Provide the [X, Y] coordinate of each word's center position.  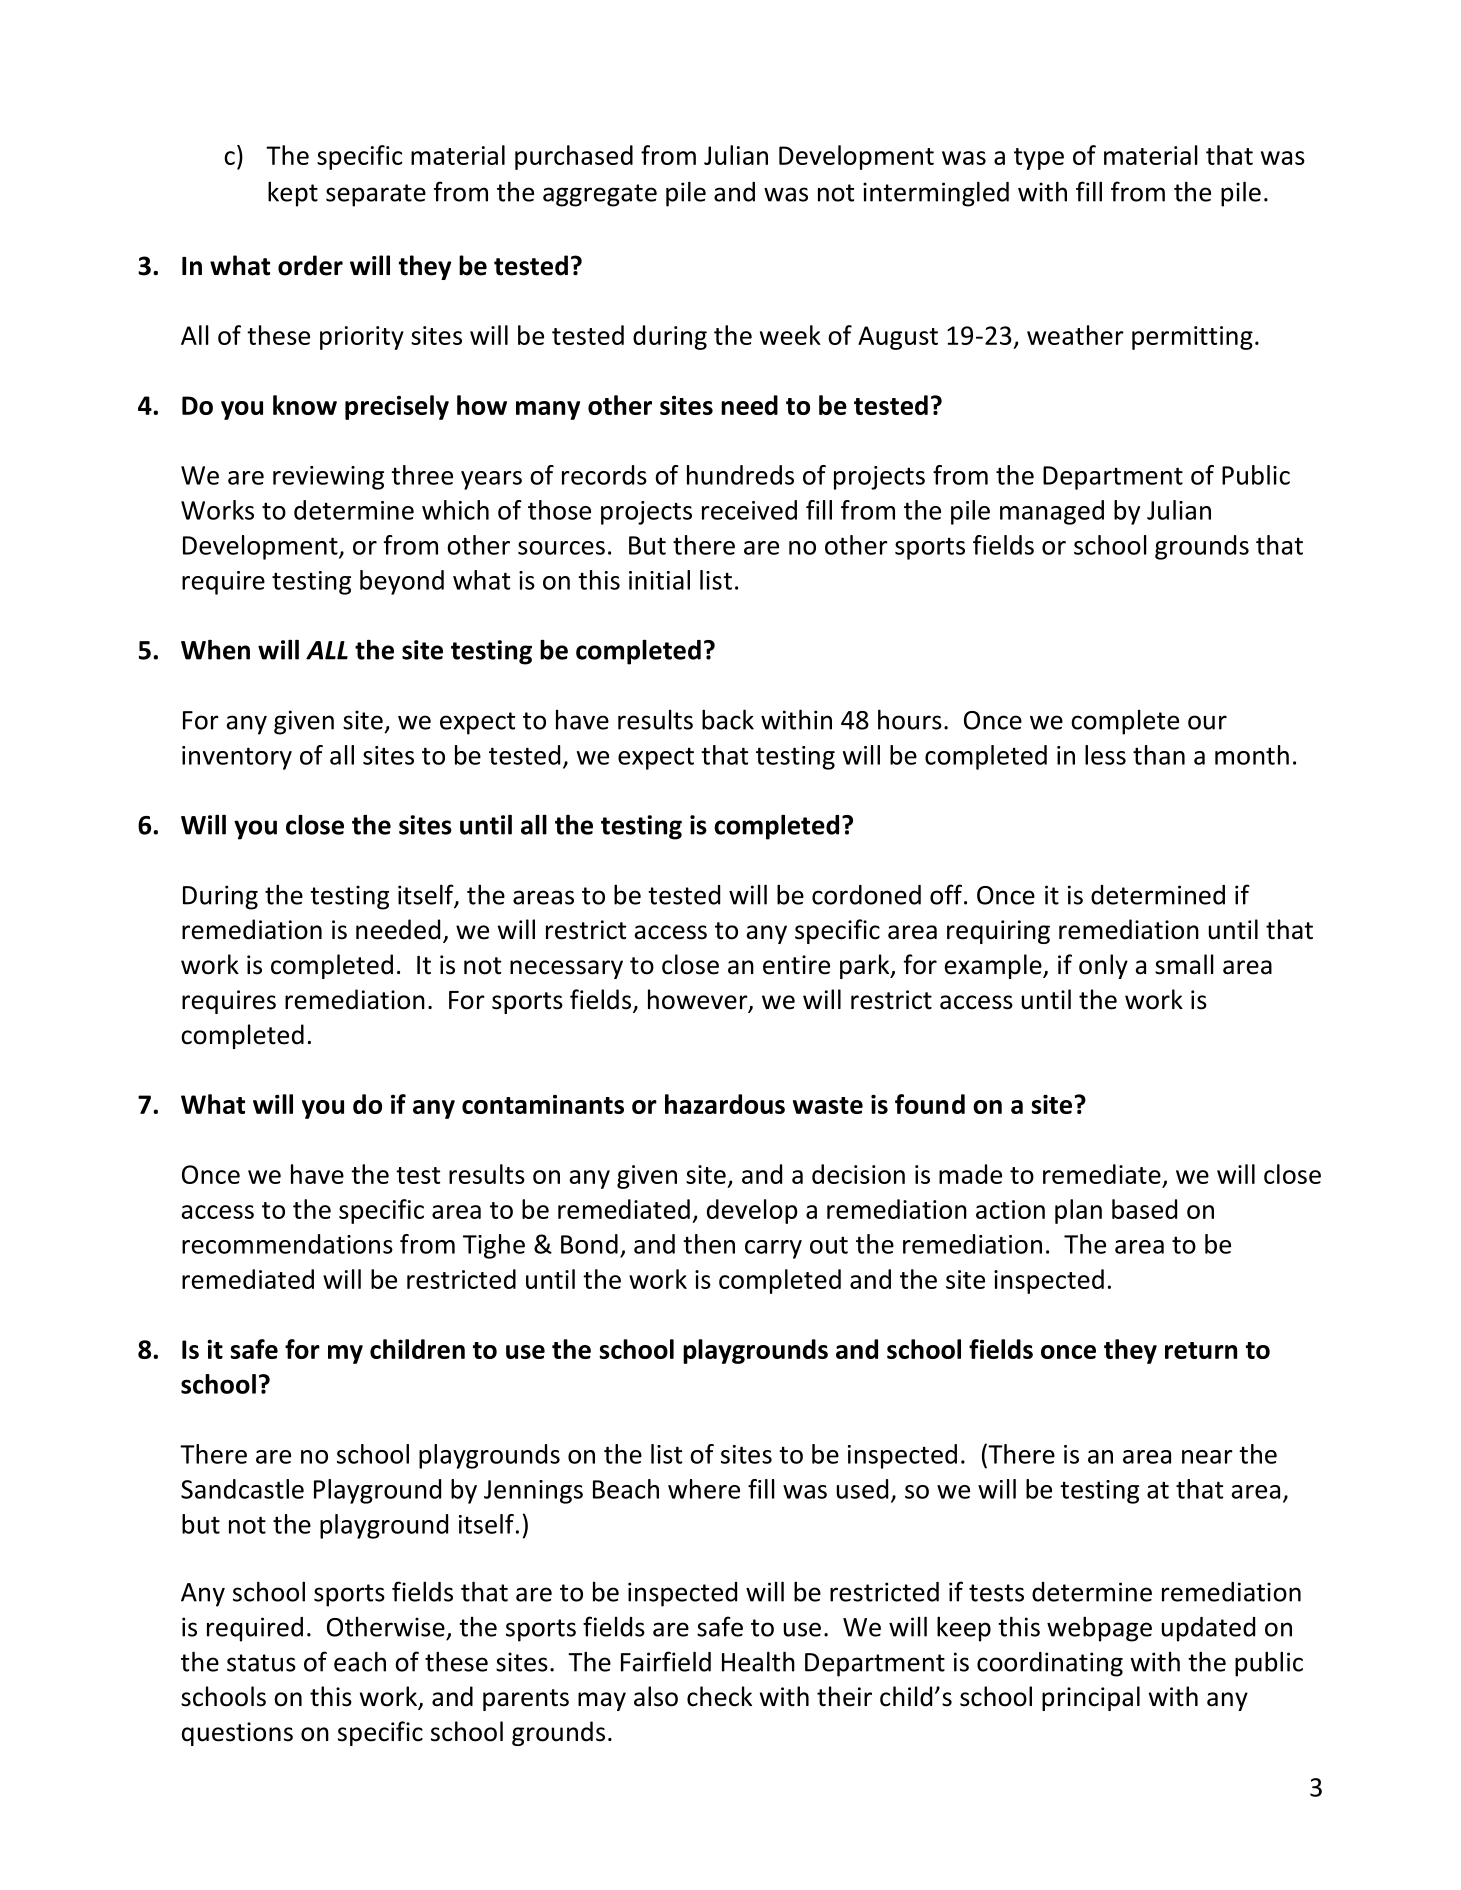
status [261, 1663]
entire [796, 965]
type [1039, 159]
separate [376, 195]
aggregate [600, 195]
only [1103, 966]
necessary [566, 969]
